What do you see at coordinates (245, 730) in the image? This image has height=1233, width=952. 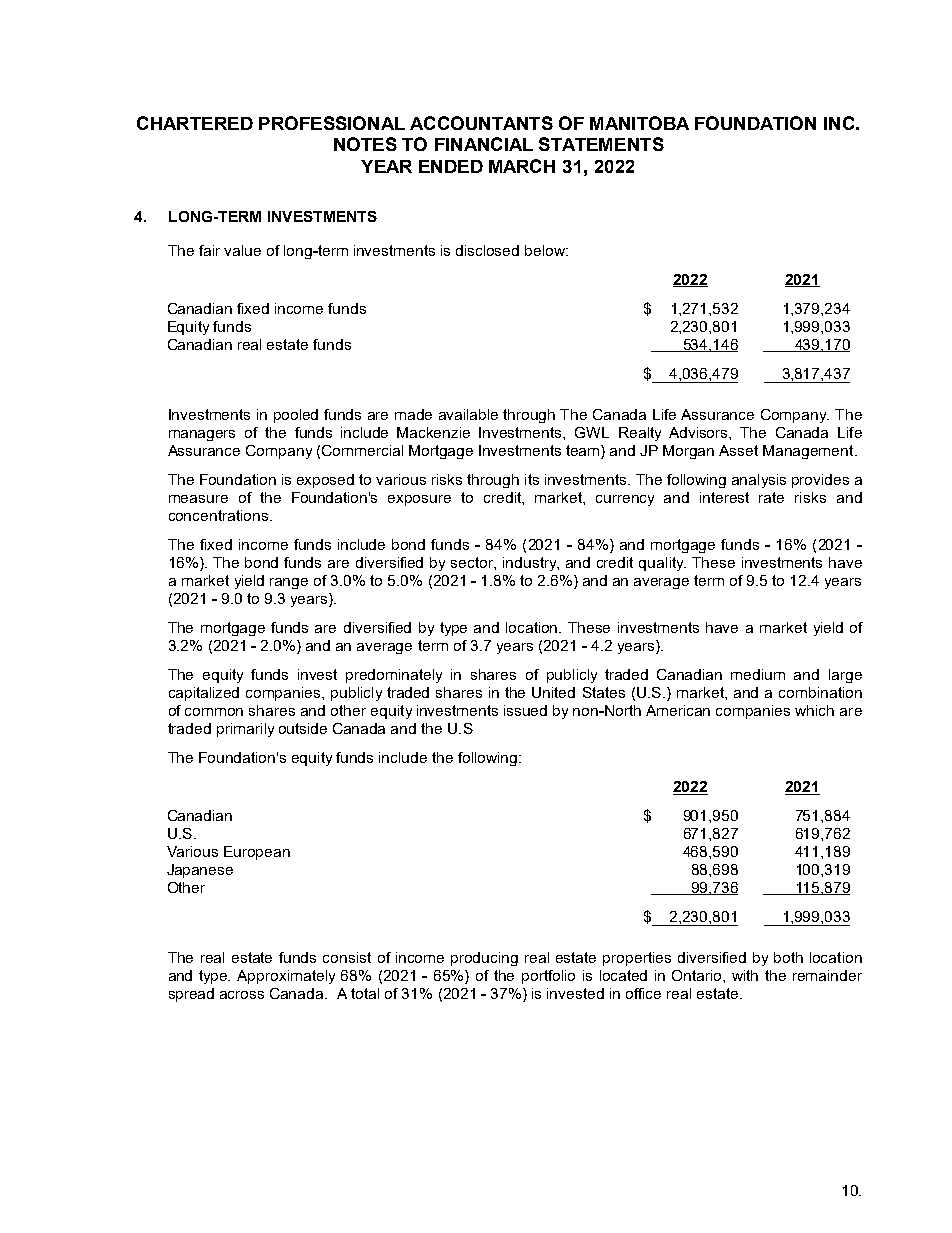 I see `primarily` at bounding box center [245, 730].
